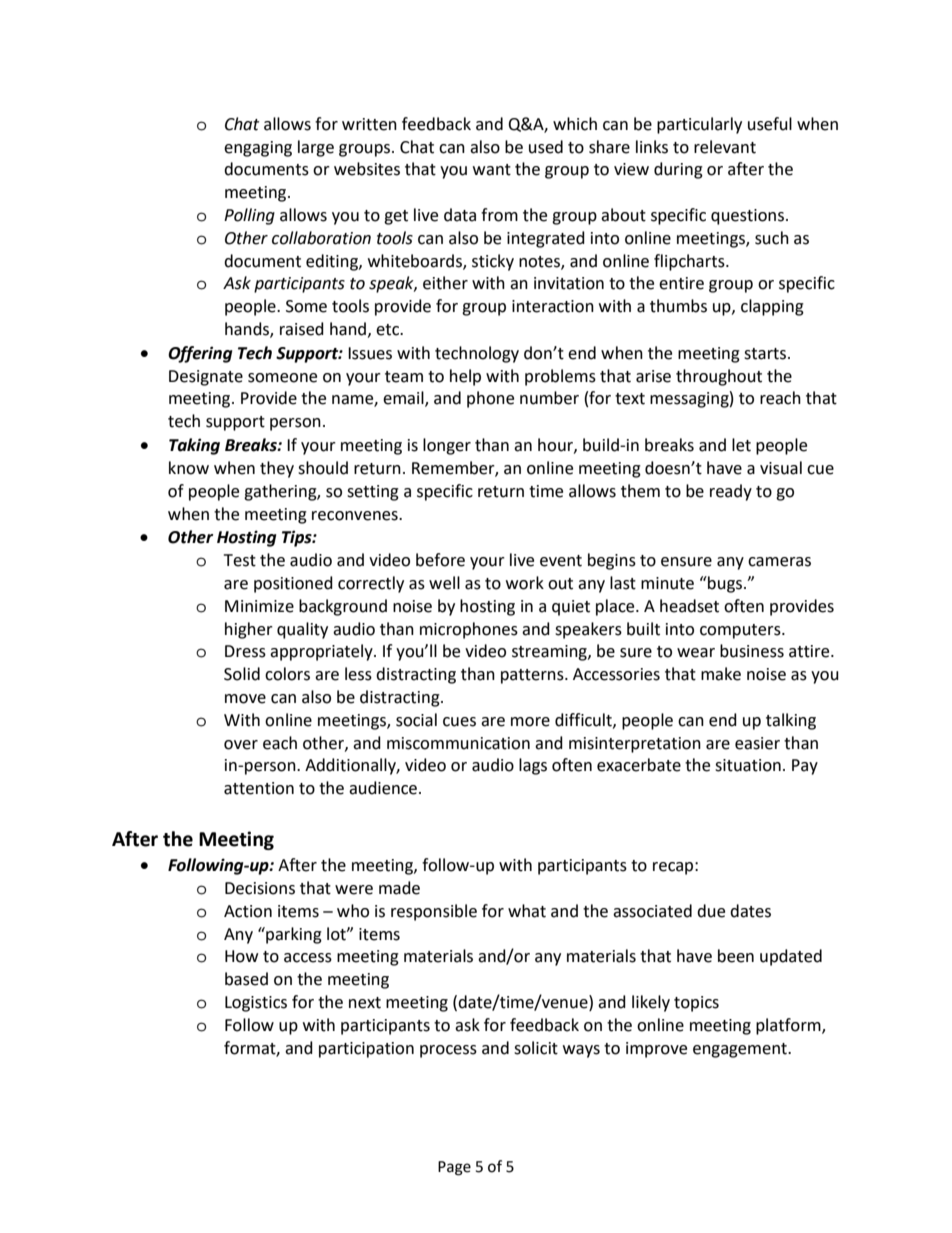 The width and height of the document is (952, 1233). Describe the element at coordinates (724, 584) in the document. I see `bugs` at that location.
